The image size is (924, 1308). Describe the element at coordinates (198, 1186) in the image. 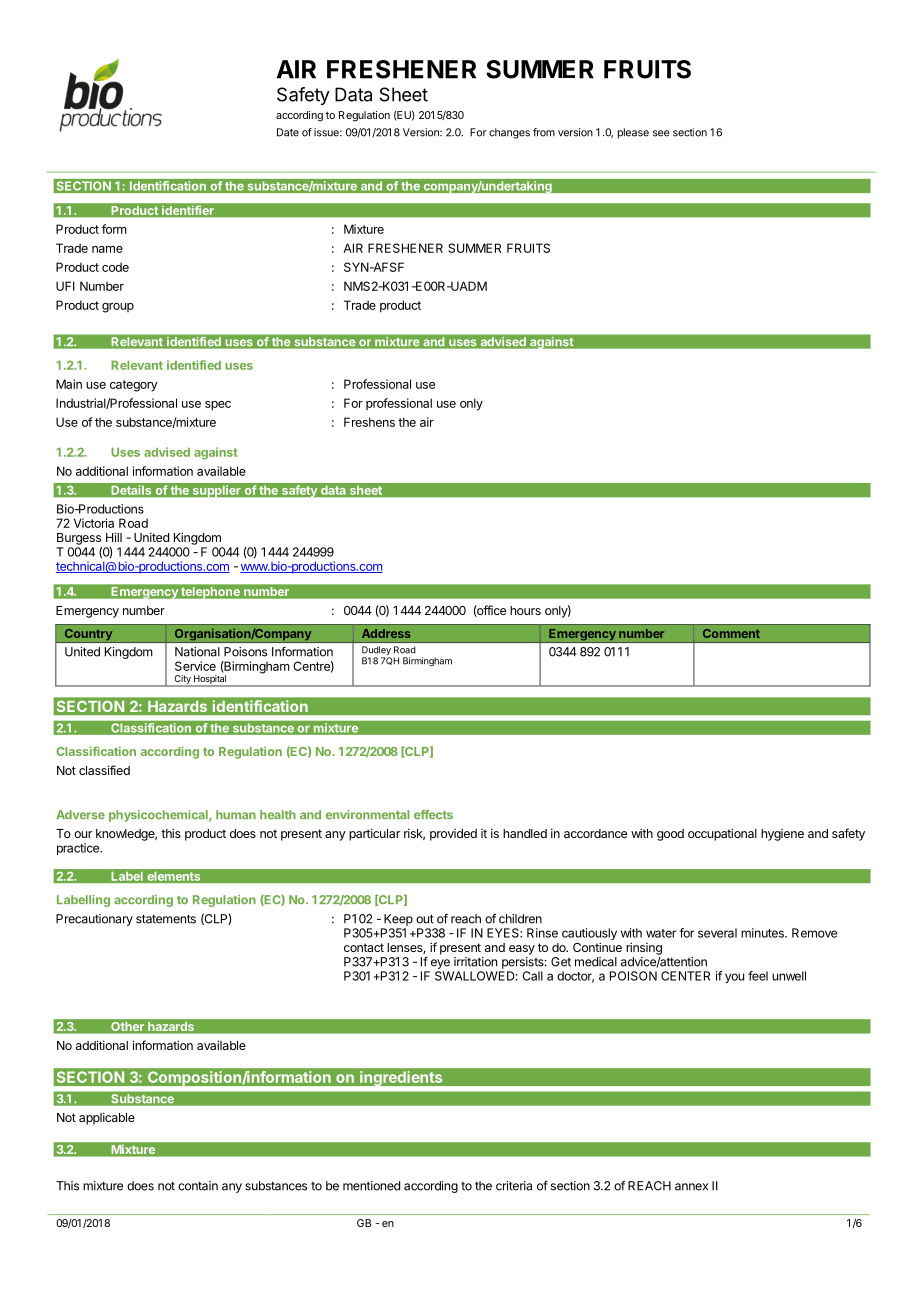

I see `contain` at that location.
